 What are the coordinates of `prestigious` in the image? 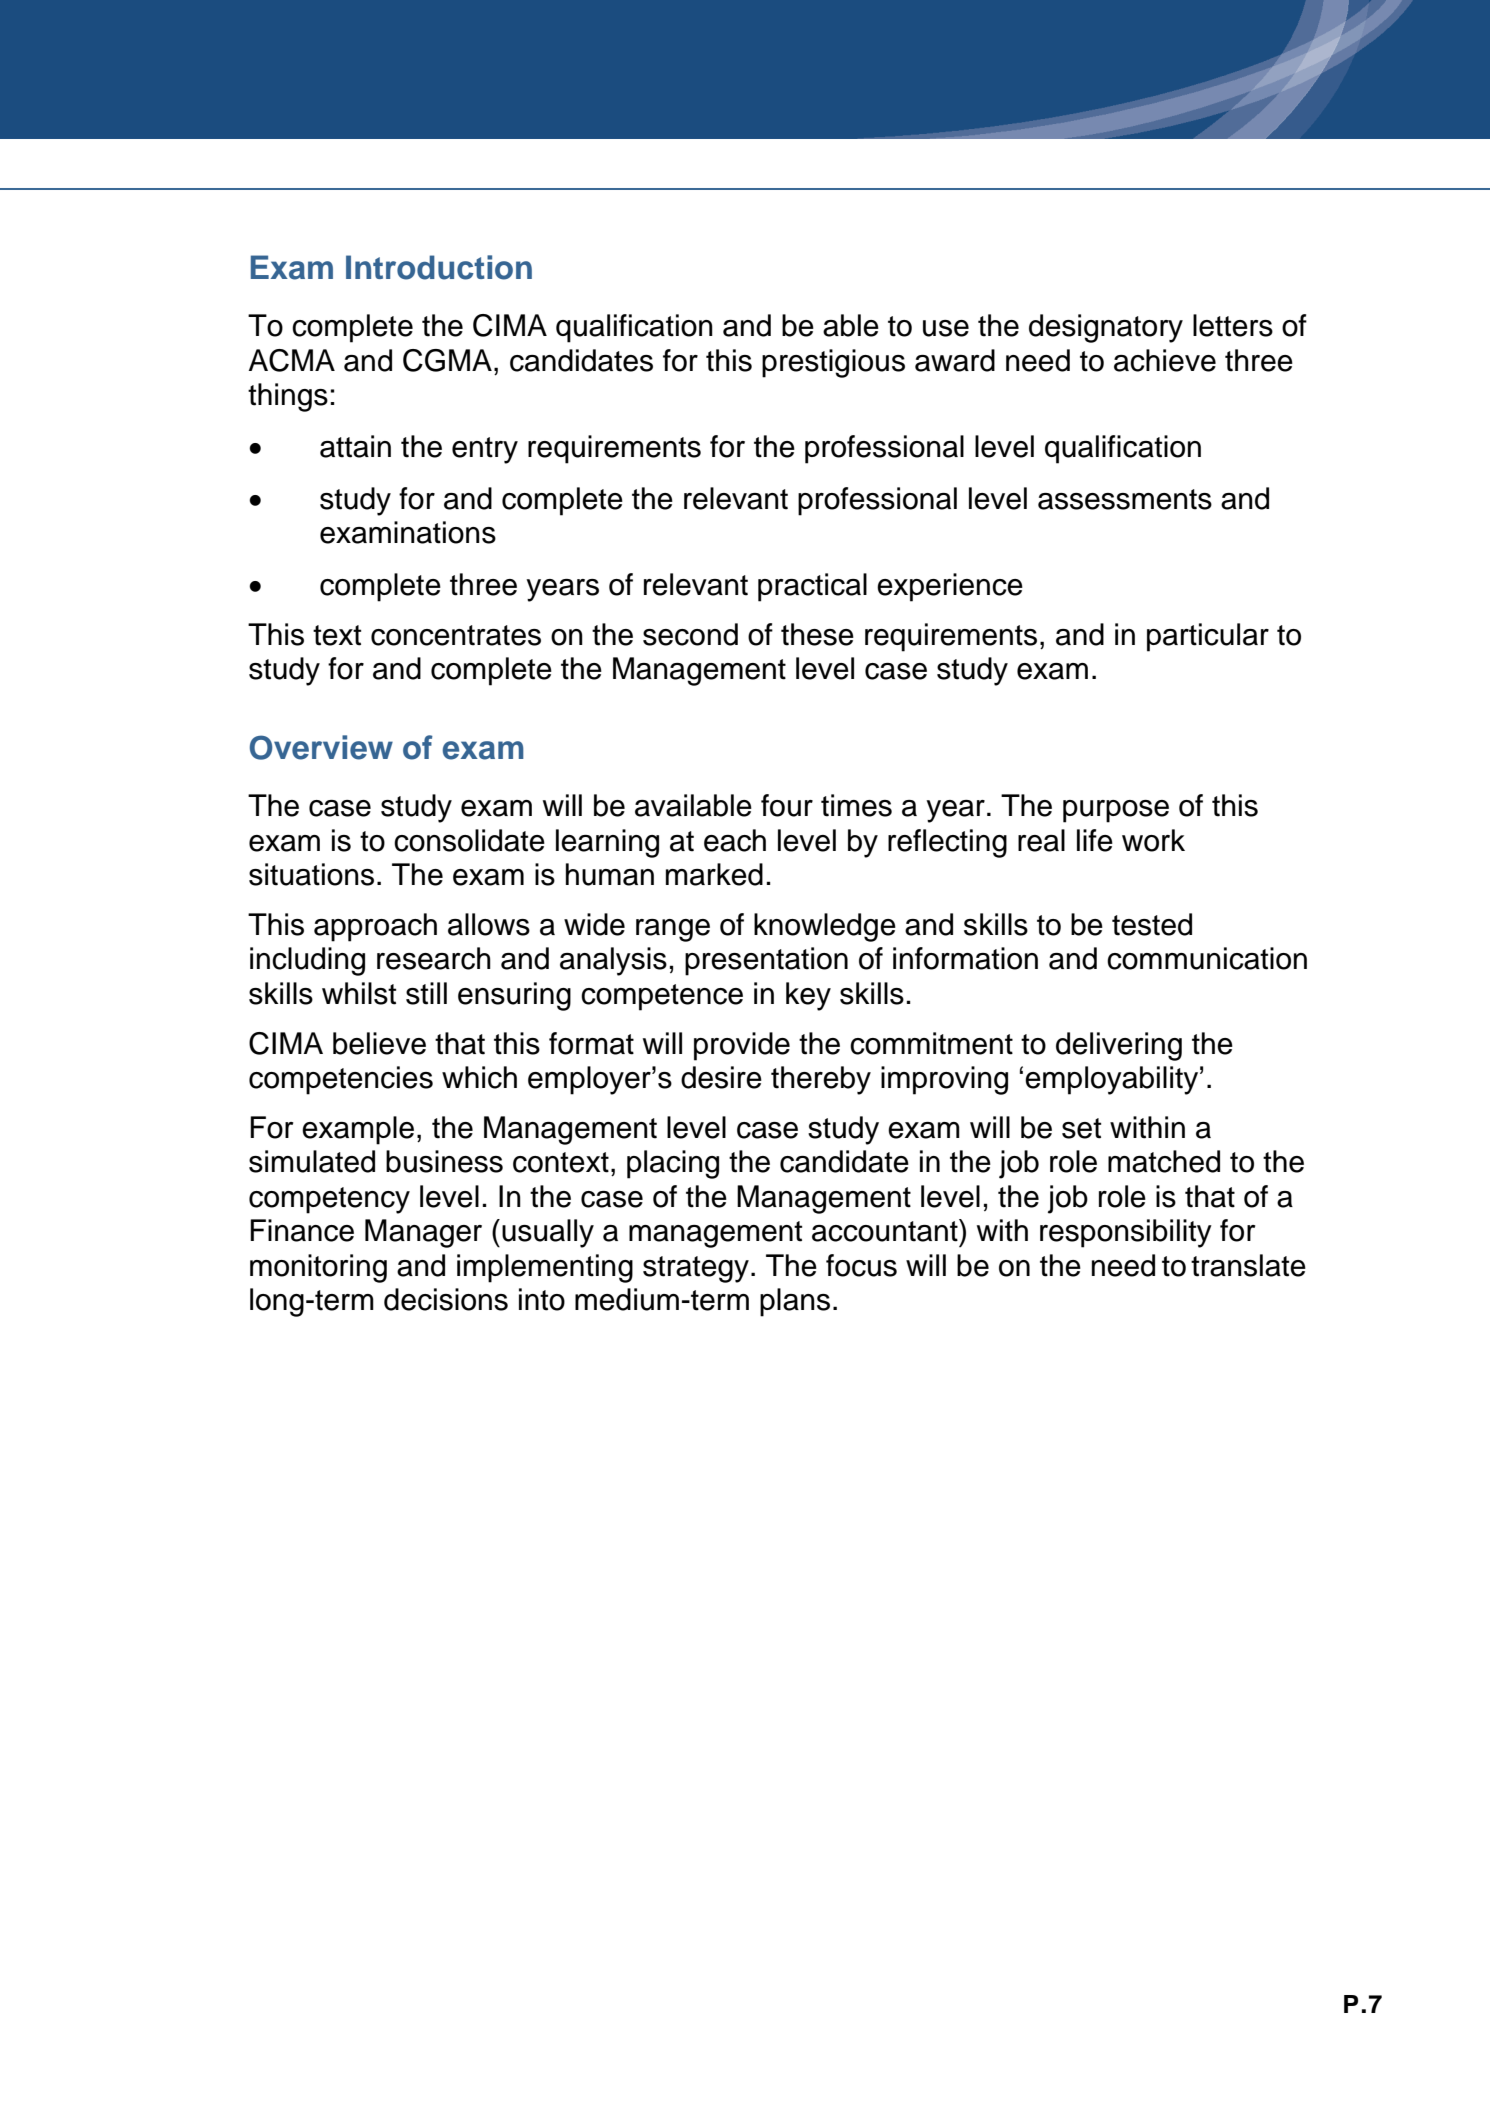 It's located at (833, 363).
